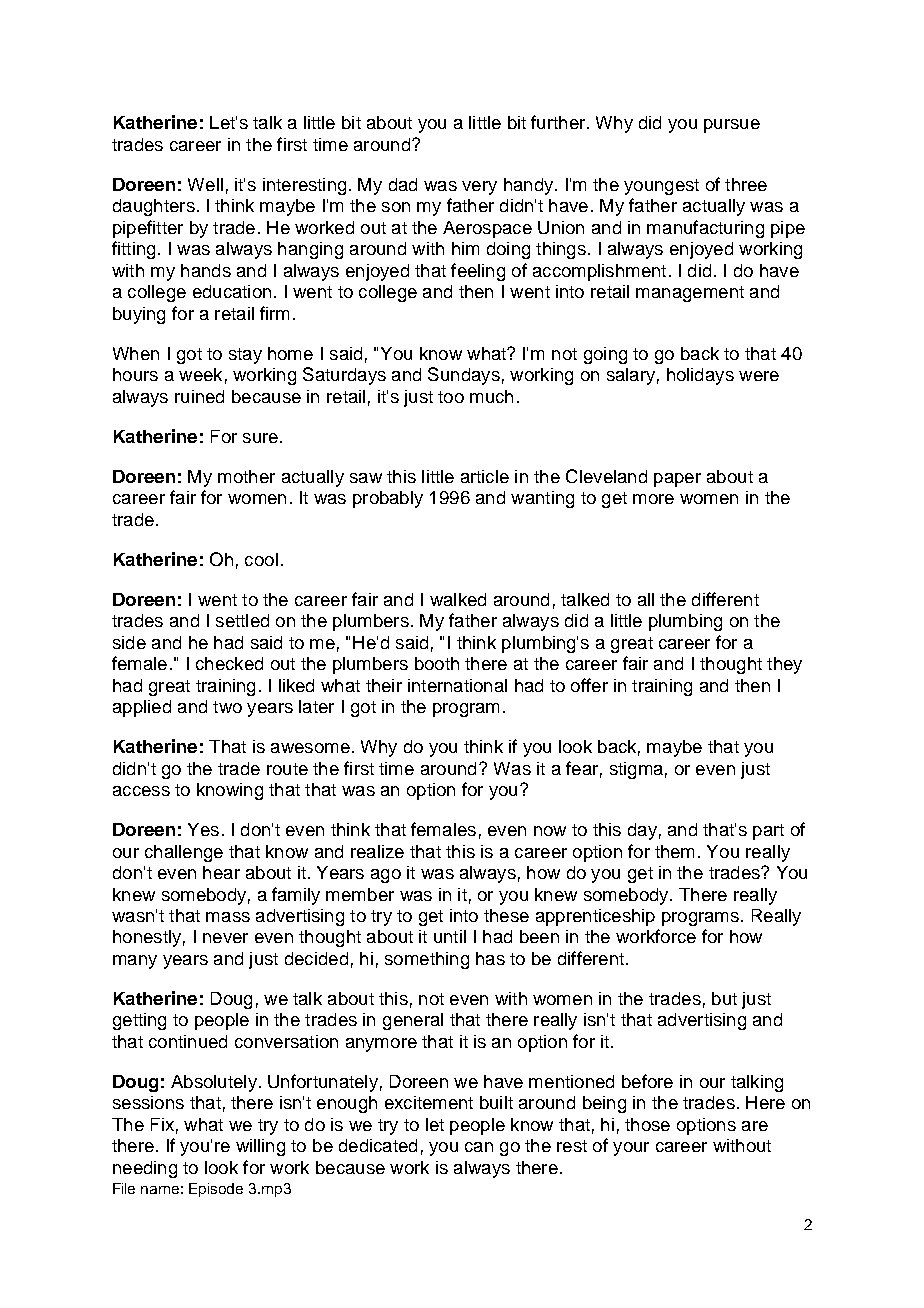  Describe the element at coordinates (450, 936) in the screenshot. I see `until` at that location.
